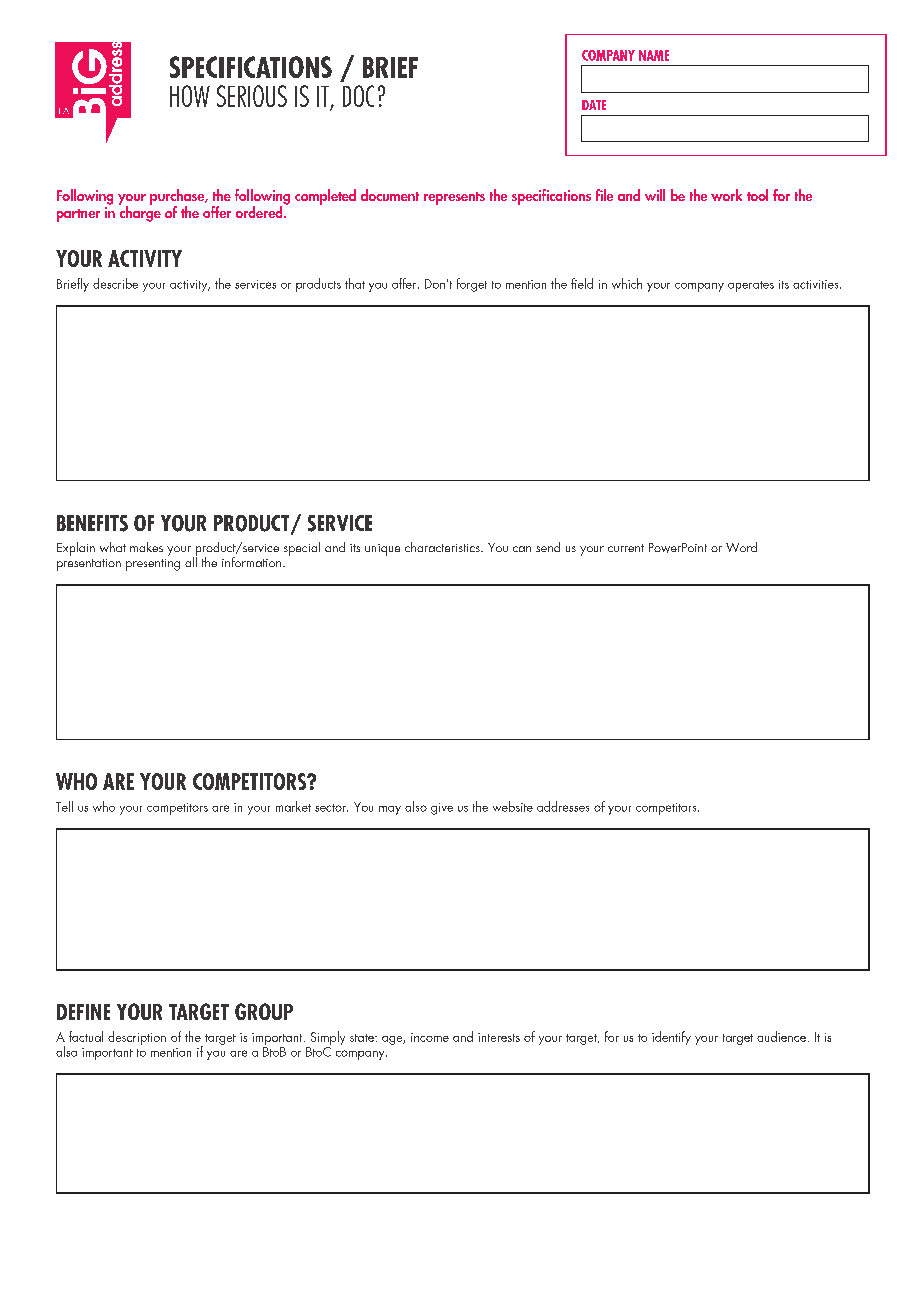 The width and height of the screenshot is (924, 1308). Describe the element at coordinates (64, 806) in the screenshot. I see `Tell` at that location.
